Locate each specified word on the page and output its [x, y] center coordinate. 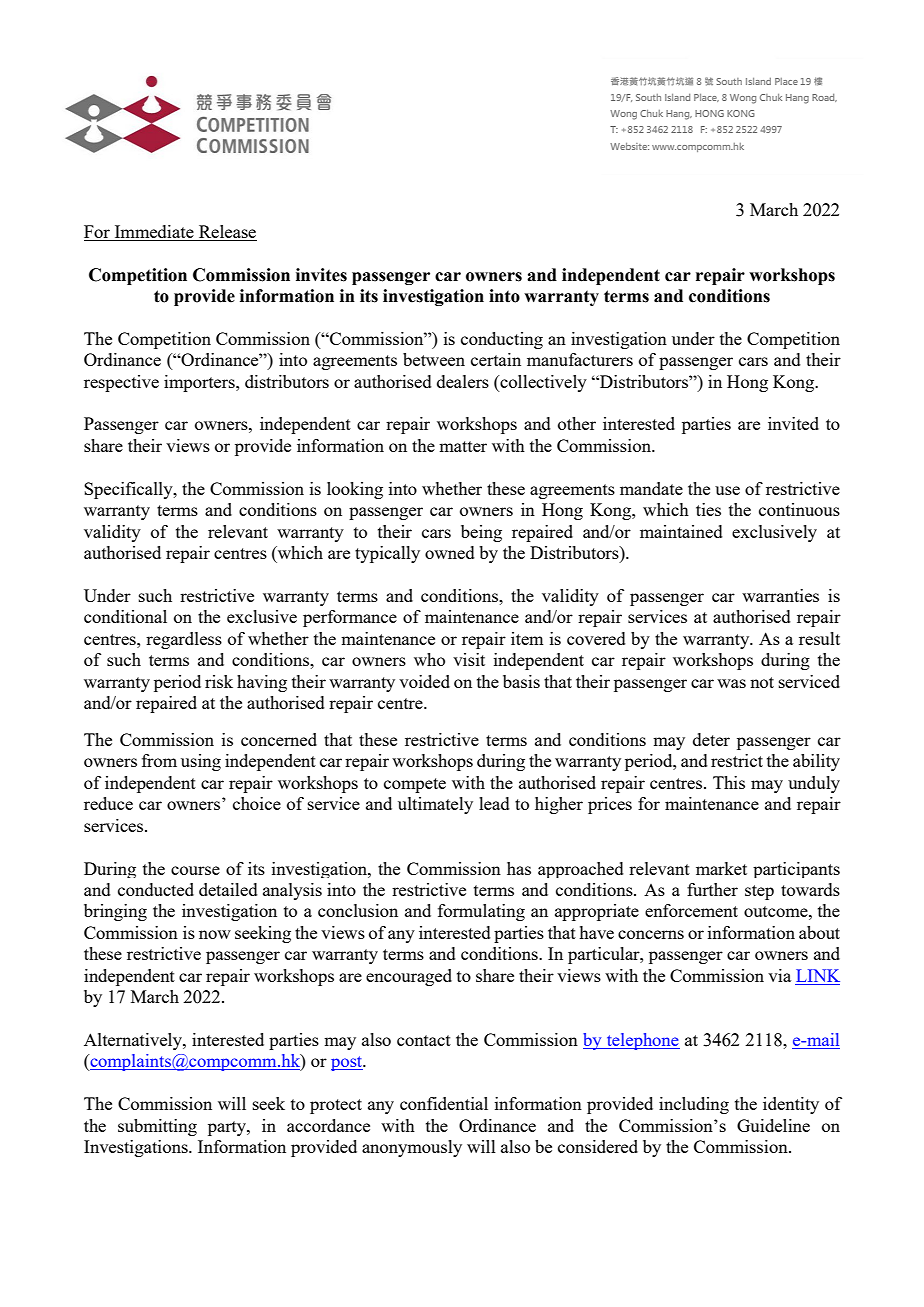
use [727, 490]
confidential [444, 1103]
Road [824, 98]
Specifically [129, 490]
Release [227, 231]
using [201, 762]
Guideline [773, 1125]
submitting [157, 1127]
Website [629, 146]
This [729, 782]
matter [463, 446]
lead [494, 803]
